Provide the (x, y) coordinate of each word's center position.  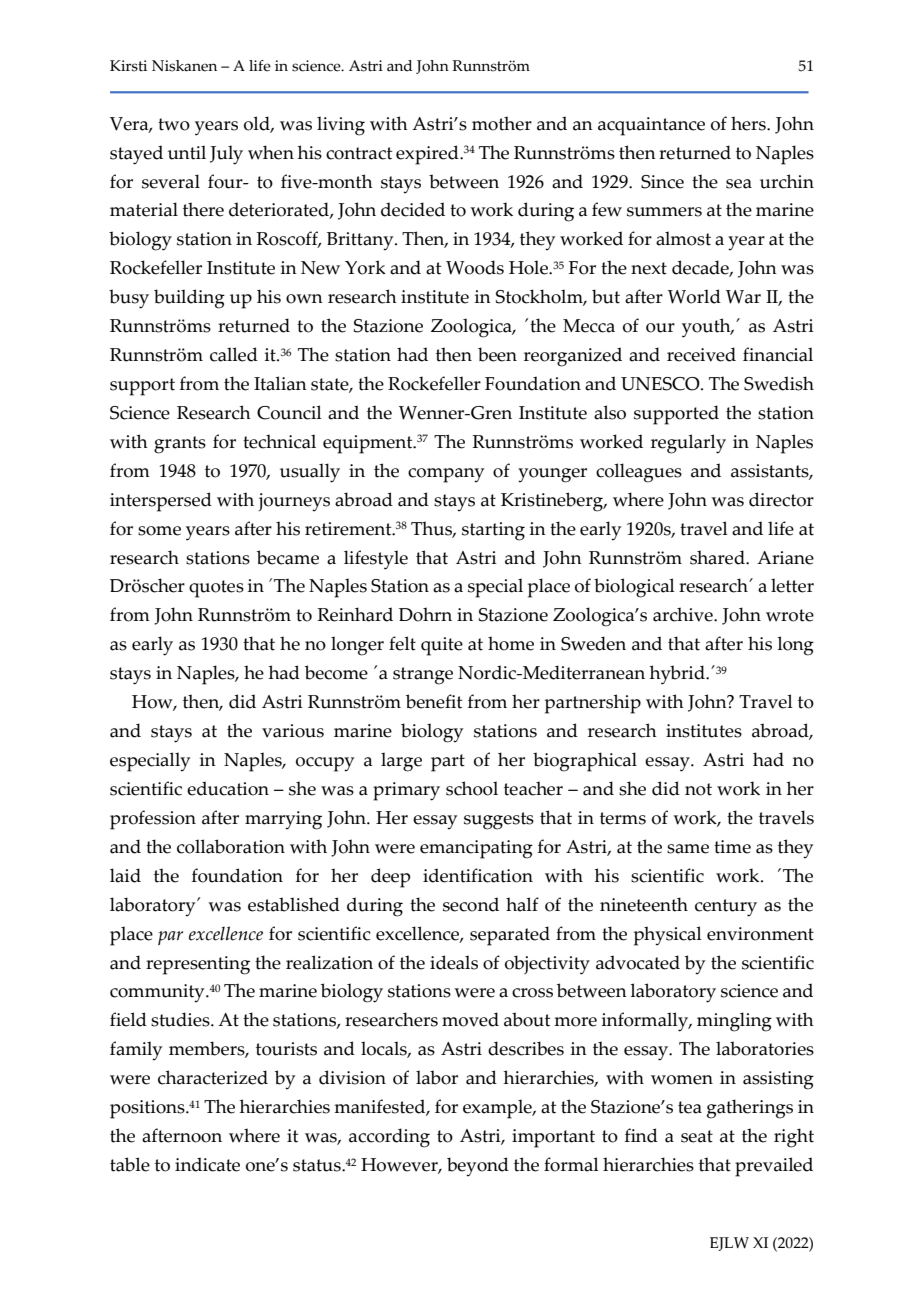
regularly (688, 444)
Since (662, 182)
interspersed (161, 502)
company (446, 475)
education (228, 788)
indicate (207, 1164)
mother (502, 123)
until (187, 152)
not (698, 789)
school (472, 788)
